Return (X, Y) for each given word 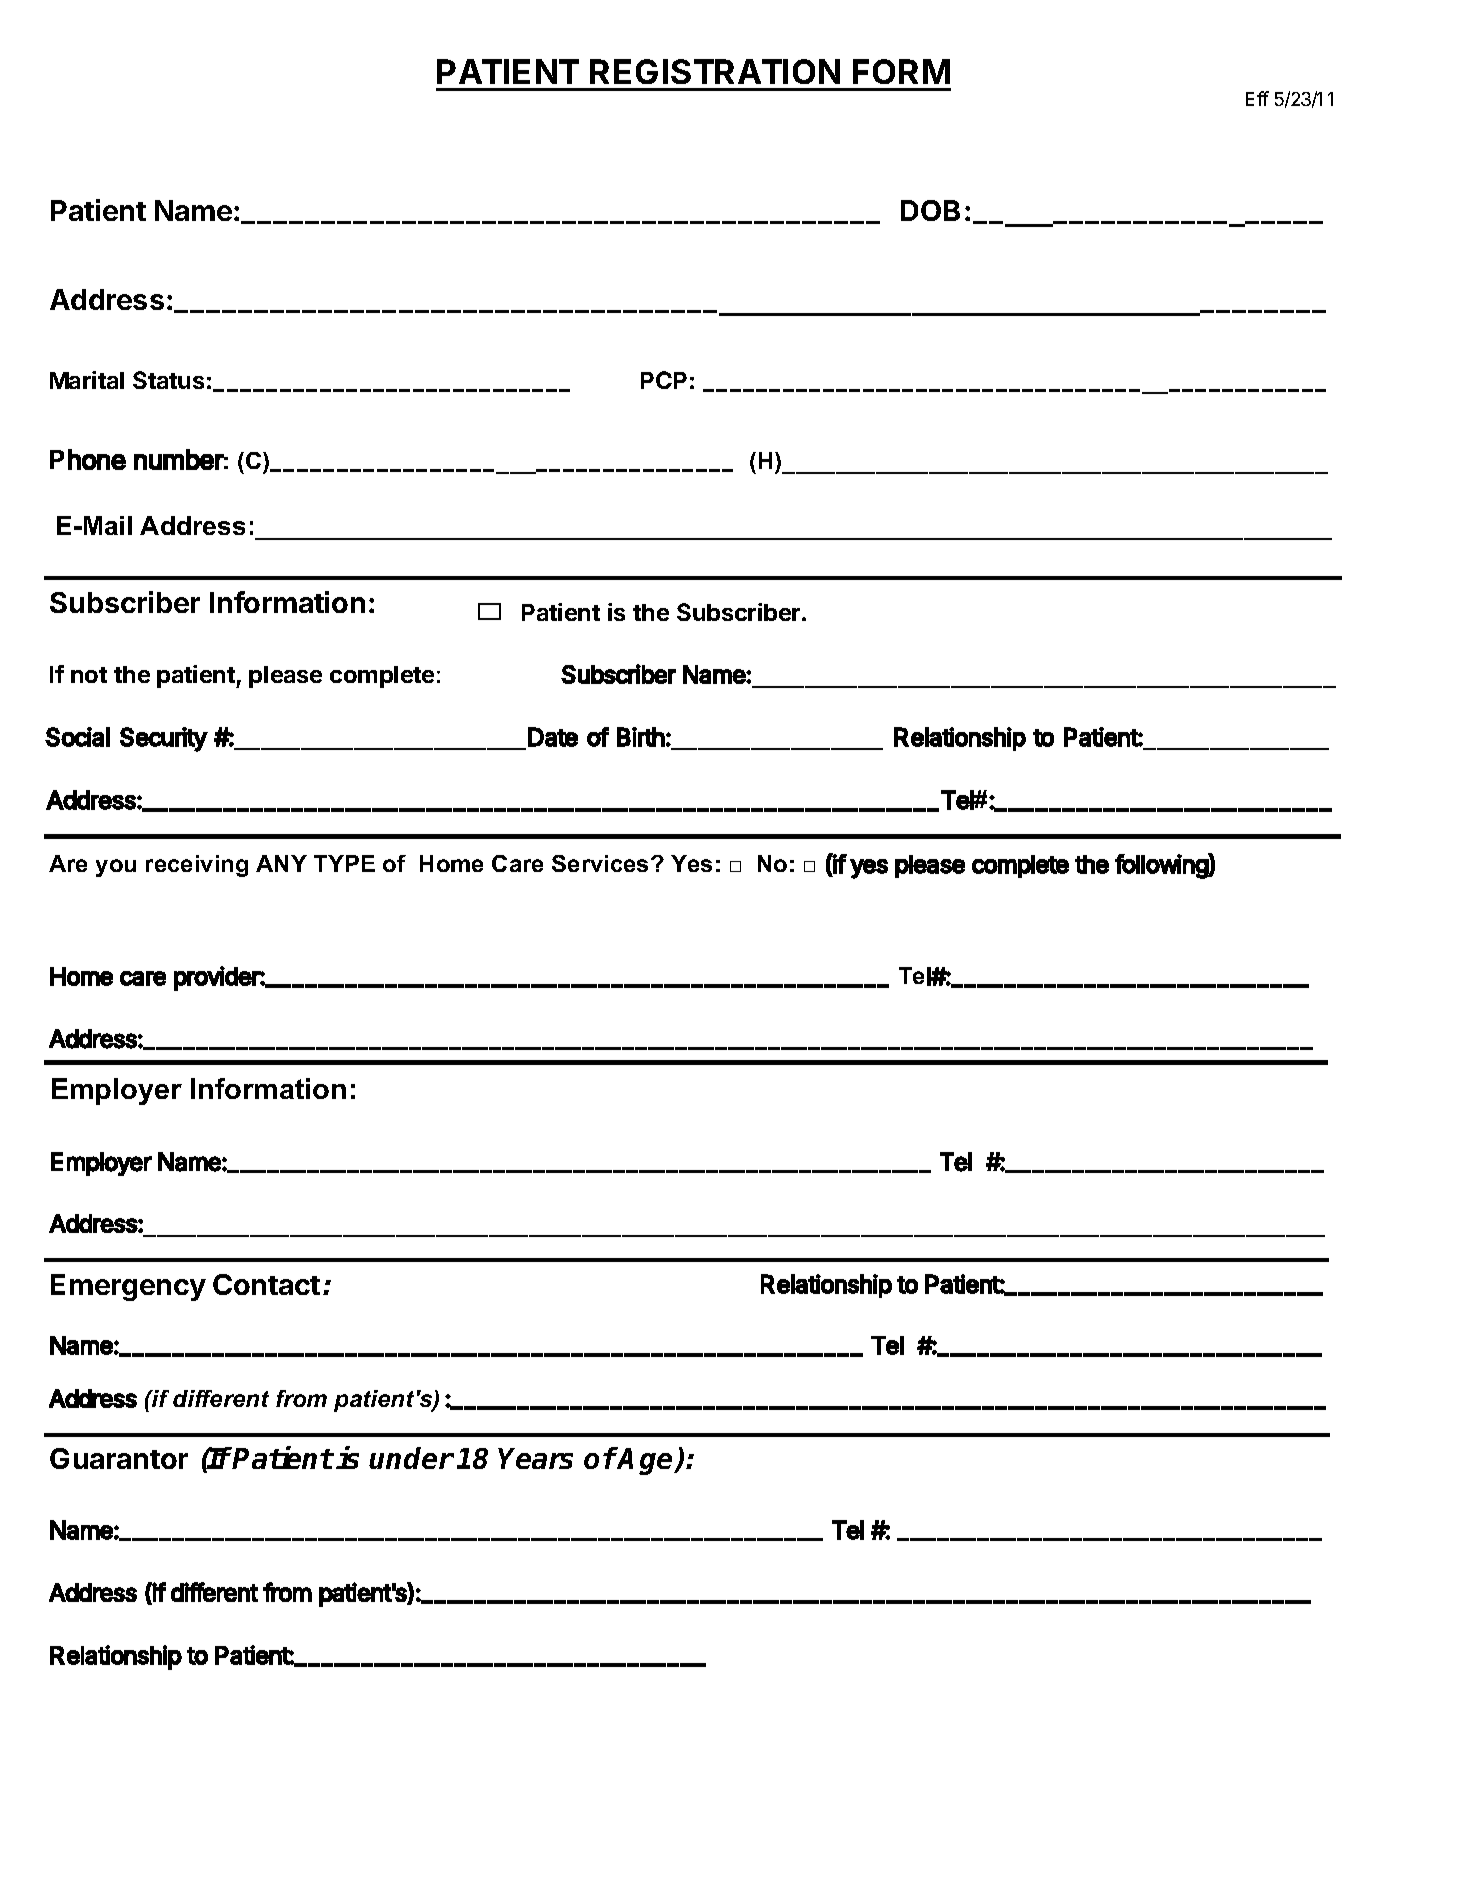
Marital (87, 380)
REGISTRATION (715, 71)
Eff (1257, 98)
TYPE (344, 863)
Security (164, 739)
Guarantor (119, 1458)
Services (600, 863)
